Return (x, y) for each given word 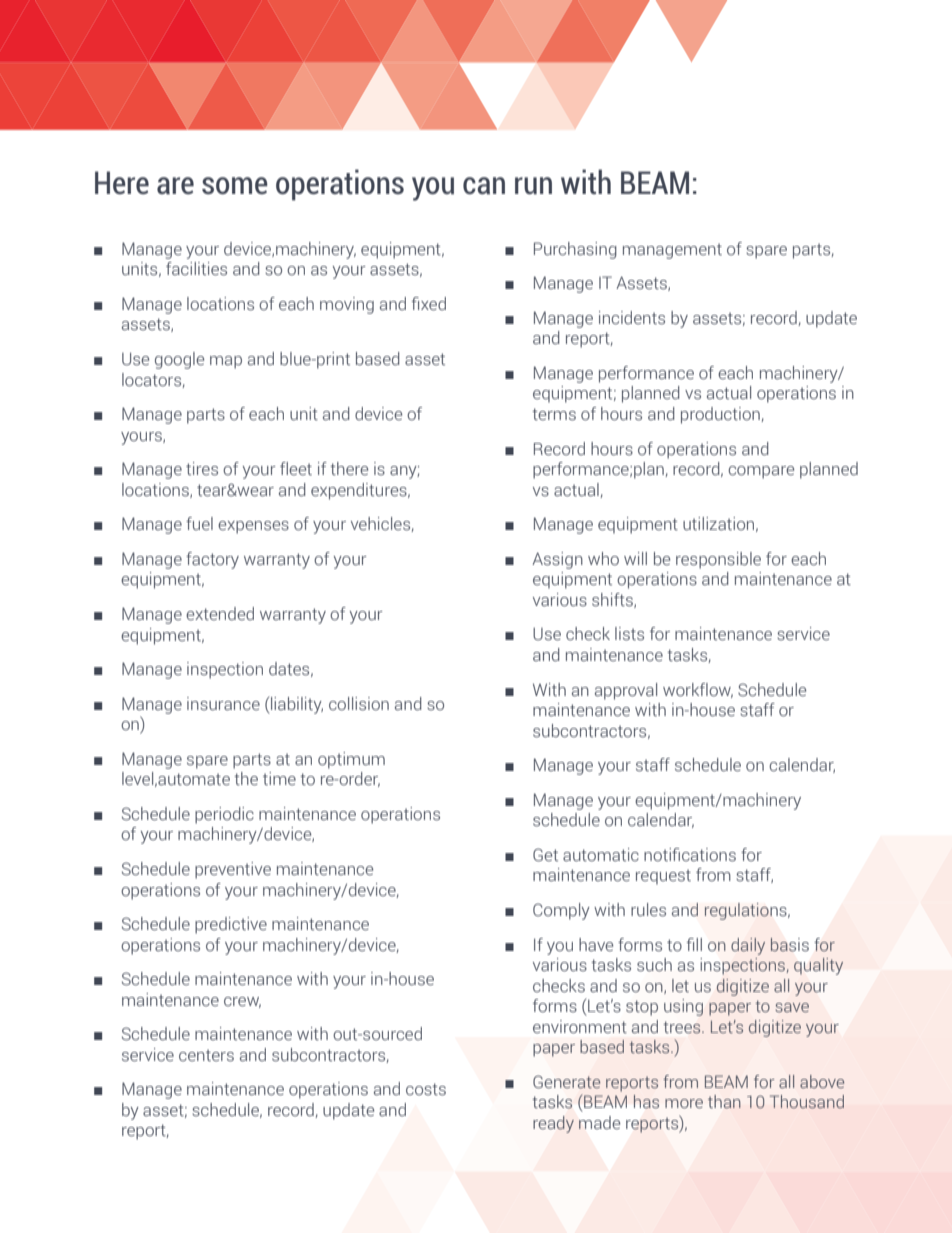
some (235, 185)
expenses (253, 527)
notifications (690, 855)
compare (761, 472)
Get (545, 855)
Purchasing (575, 250)
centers (206, 1056)
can (484, 186)
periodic (224, 815)
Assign (557, 560)
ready (553, 1124)
